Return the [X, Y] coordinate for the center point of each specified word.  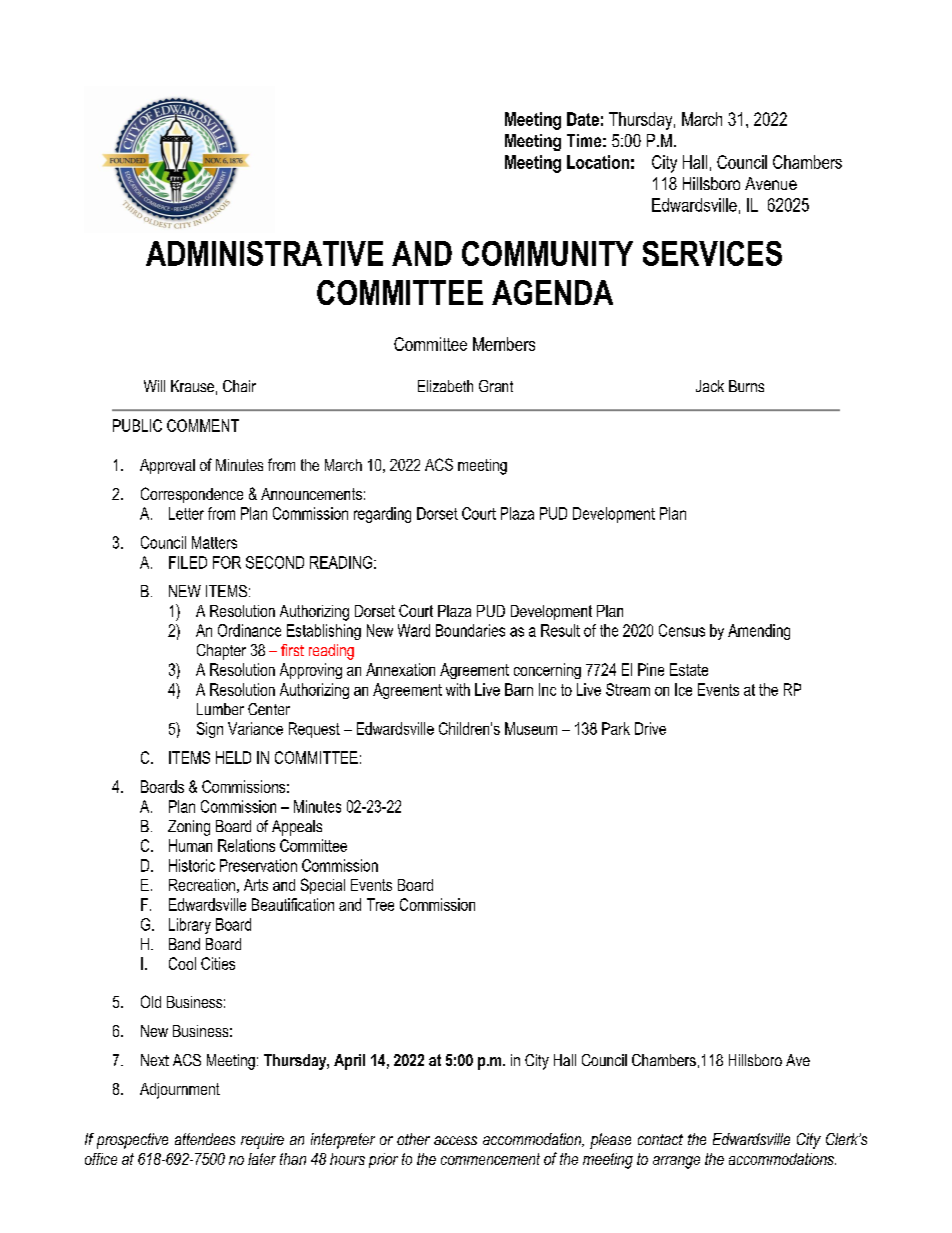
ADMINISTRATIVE [264, 253]
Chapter [221, 652]
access [455, 1140]
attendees [205, 1139]
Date [583, 119]
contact [660, 1139]
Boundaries [470, 630]
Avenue [771, 183]
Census [682, 630]
